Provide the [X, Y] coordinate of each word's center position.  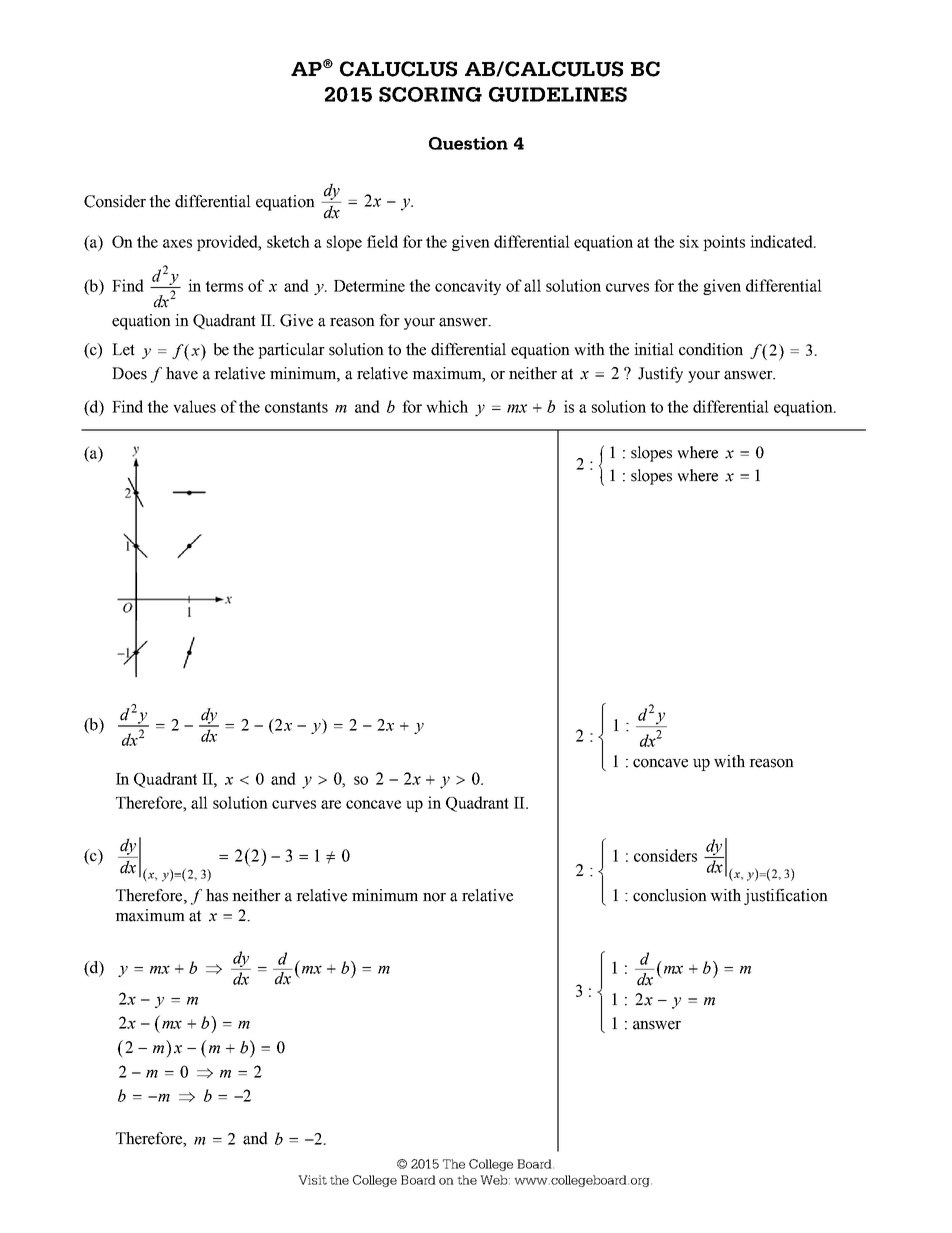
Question [468, 143]
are [331, 804]
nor [434, 897]
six [689, 241]
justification [786, 897]
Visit [312, 1180]
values [194, 406]
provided [228, 243]
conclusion [670, 895]
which [447, 406]
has [217, 895]
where [697, 452]
